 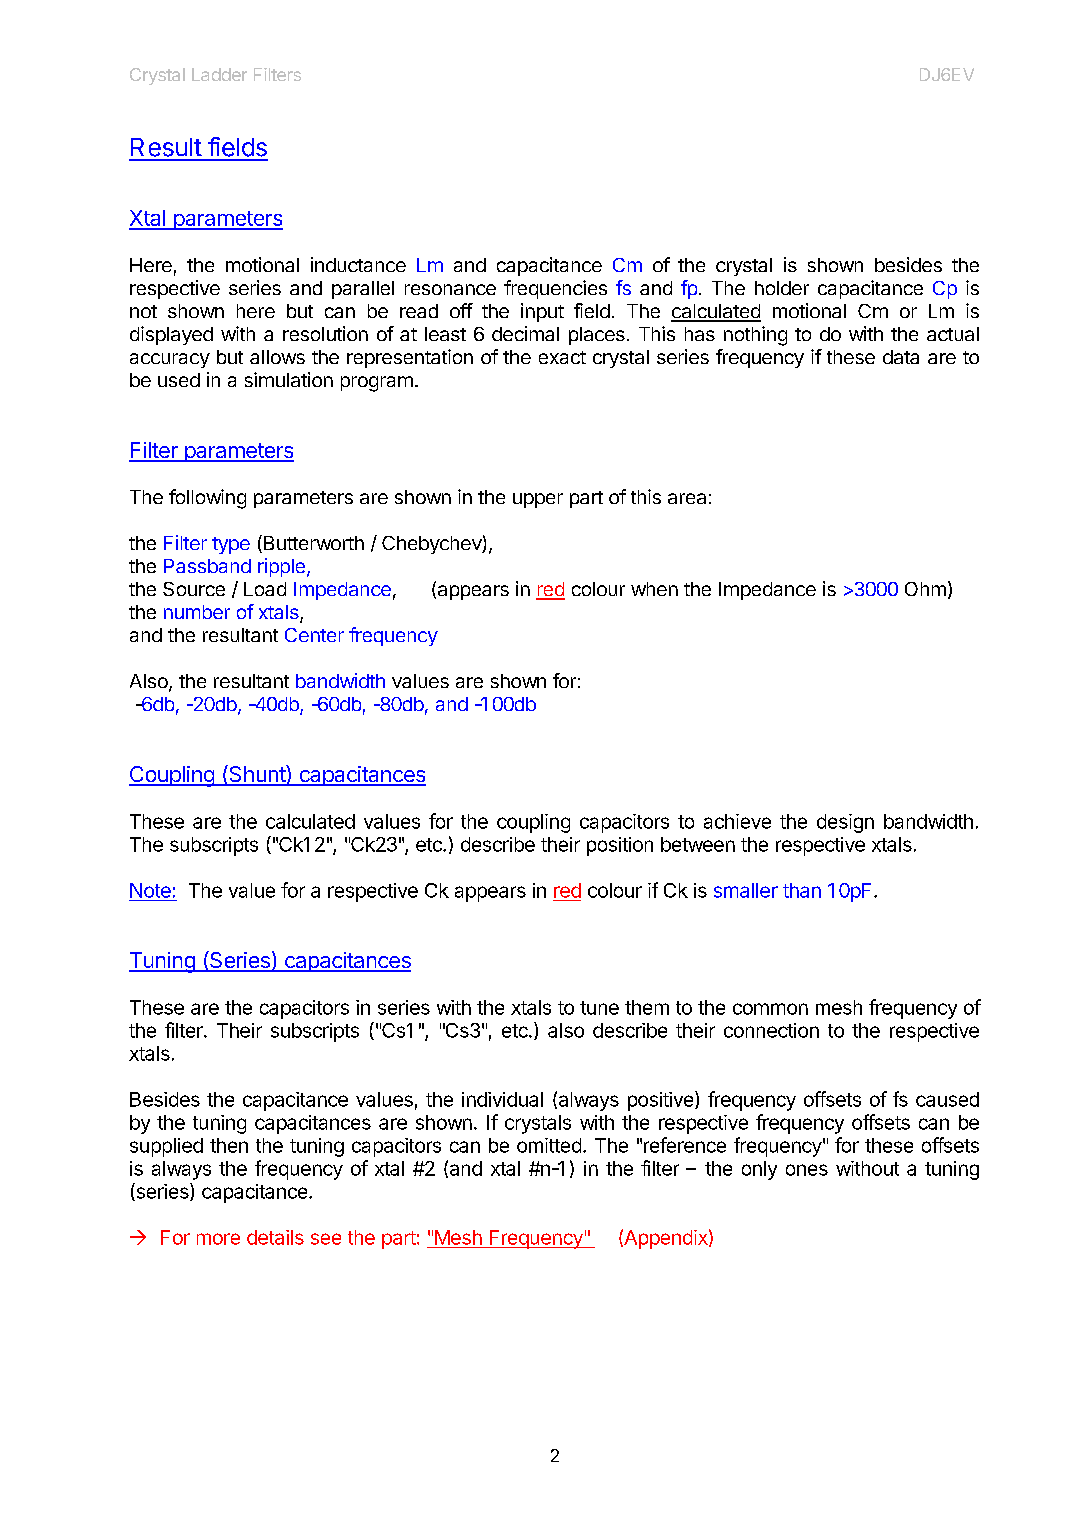 What do you see at coordinates (901, 357) in the screenshot?
I see `data` at bounding box center [901, 357].
